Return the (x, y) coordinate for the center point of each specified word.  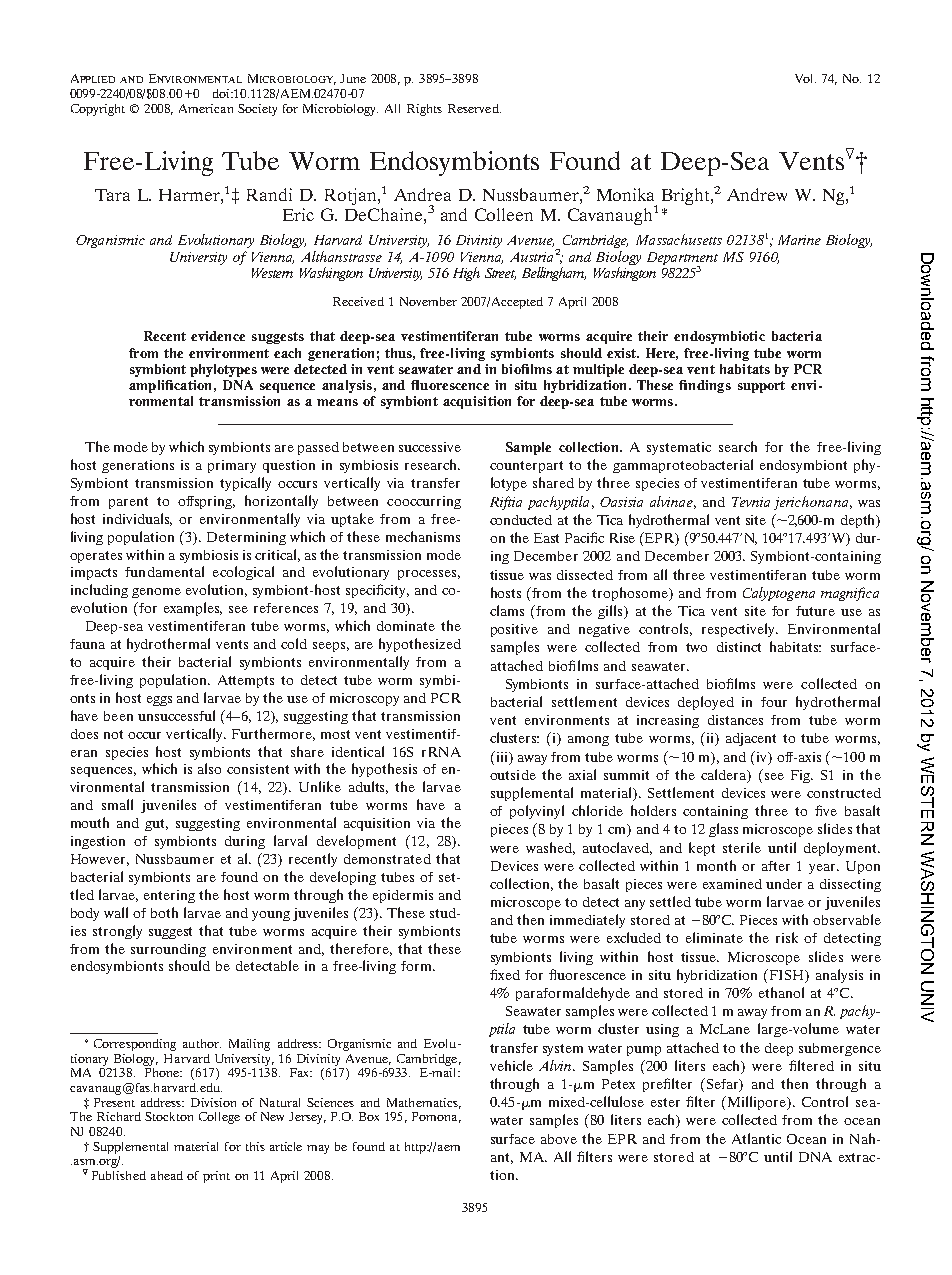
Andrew (757, 194)
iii (502, 756)
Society (257, 110)
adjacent (751, 739)
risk (787, 937)
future (815, 611)
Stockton (169, 1116)
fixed (505, 974)
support (761, 387)
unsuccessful (176, 715)
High (466, 274)
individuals (137, 519)
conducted (521, 520)
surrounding (168, 950)
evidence (218, 336)
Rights (424, 110)
